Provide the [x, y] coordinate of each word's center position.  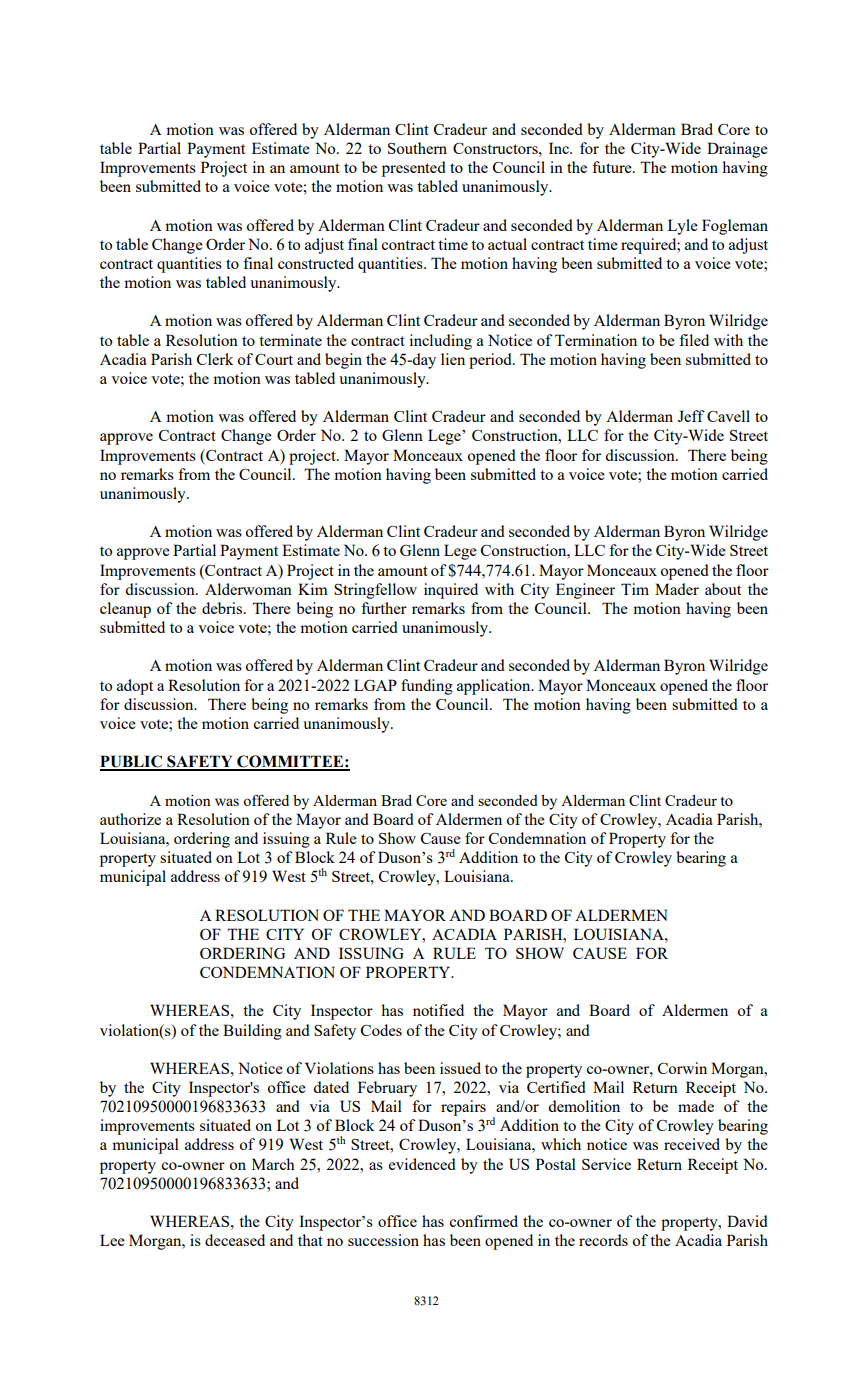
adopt [135, 687]
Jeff [691, 416]
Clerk [215, 359]
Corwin [682, 1068]
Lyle [683, 227]
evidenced [422, 1164]
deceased [235, 1240]
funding [427, 687]
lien [453, 359]
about [723, 589]
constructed [316, 263]
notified [438, 1010]
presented [414, 169]
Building [252, 1032]
